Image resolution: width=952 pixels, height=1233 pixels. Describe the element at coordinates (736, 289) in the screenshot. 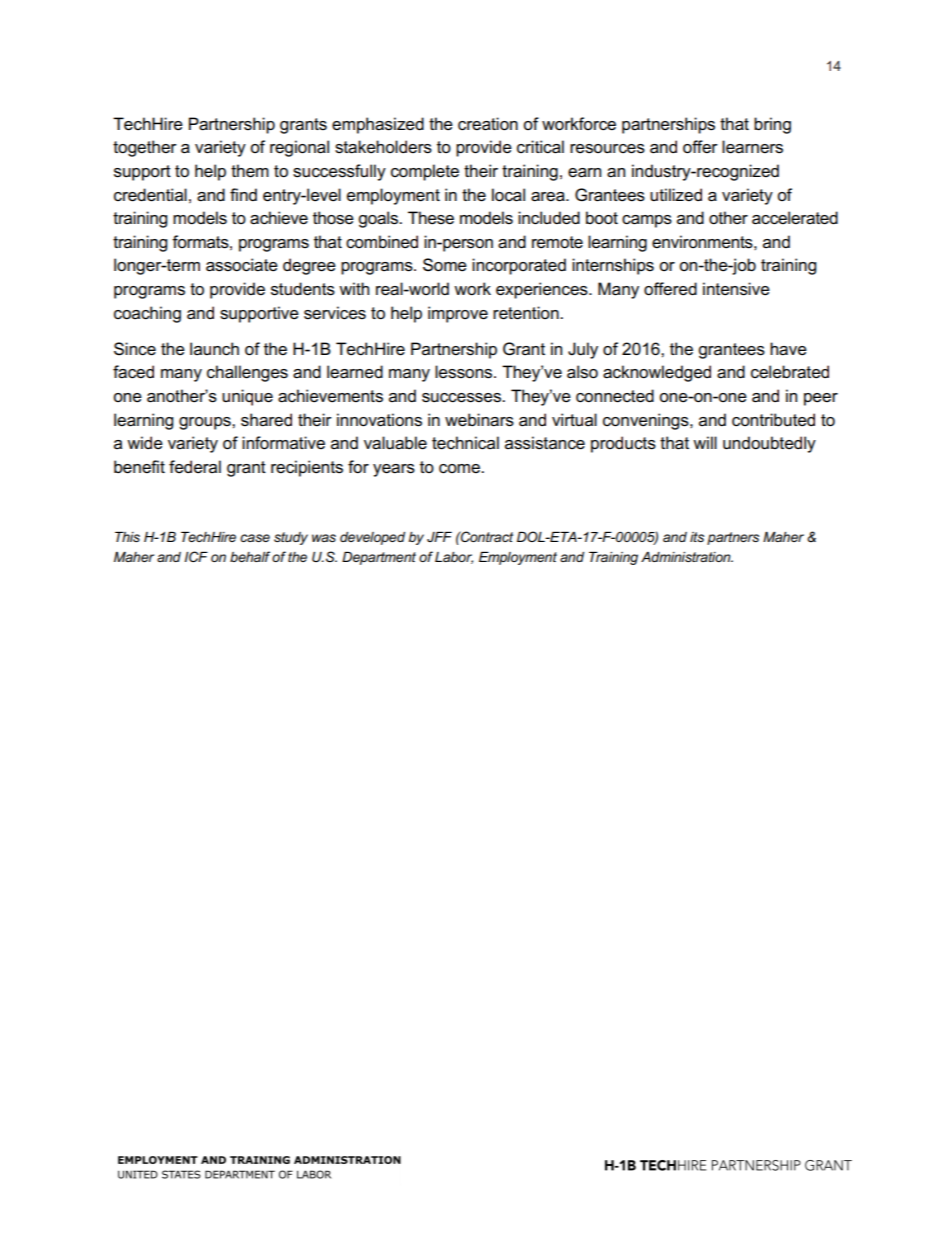

I see `intensive` at that location.
